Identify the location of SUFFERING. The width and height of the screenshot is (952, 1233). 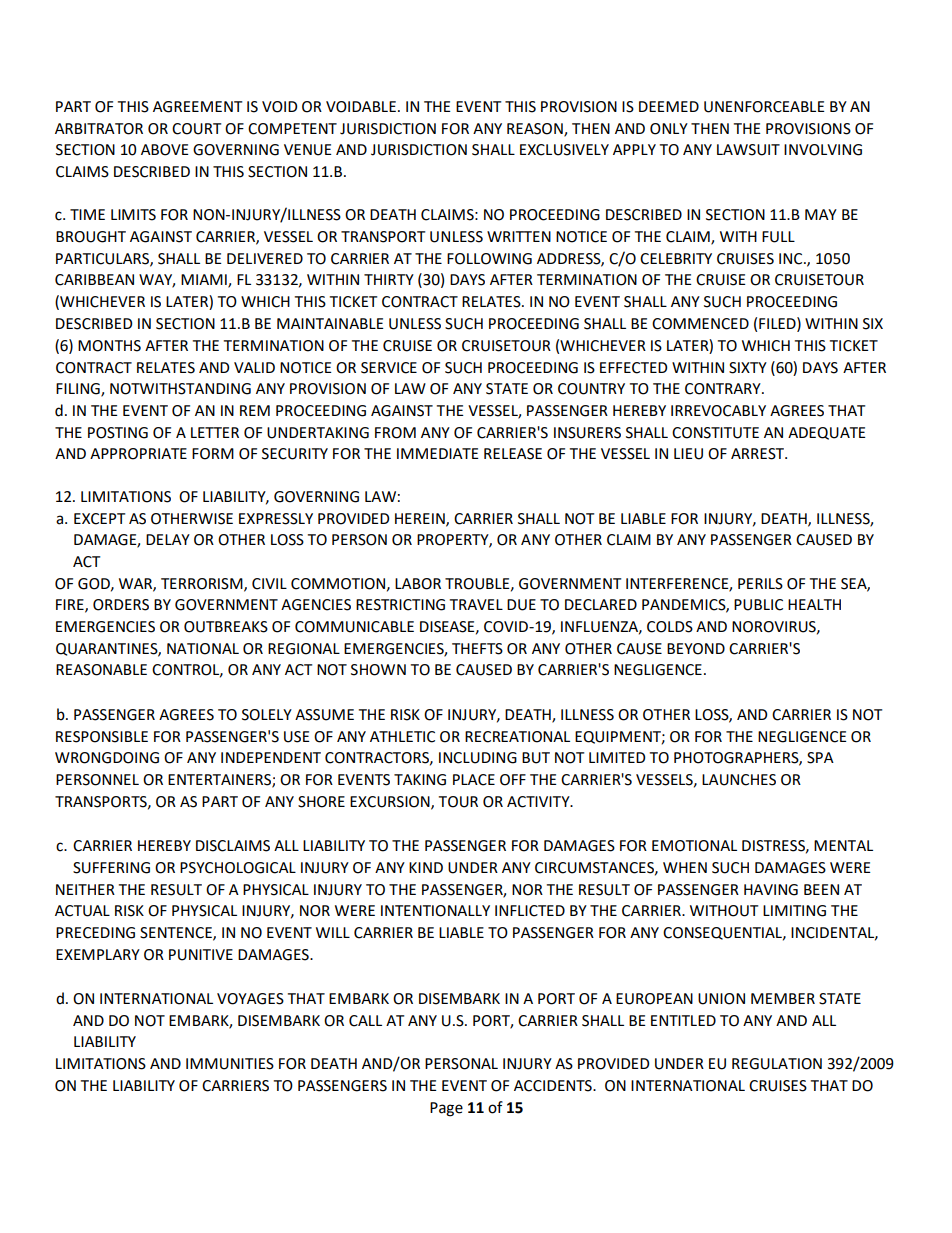
(111, 868).
